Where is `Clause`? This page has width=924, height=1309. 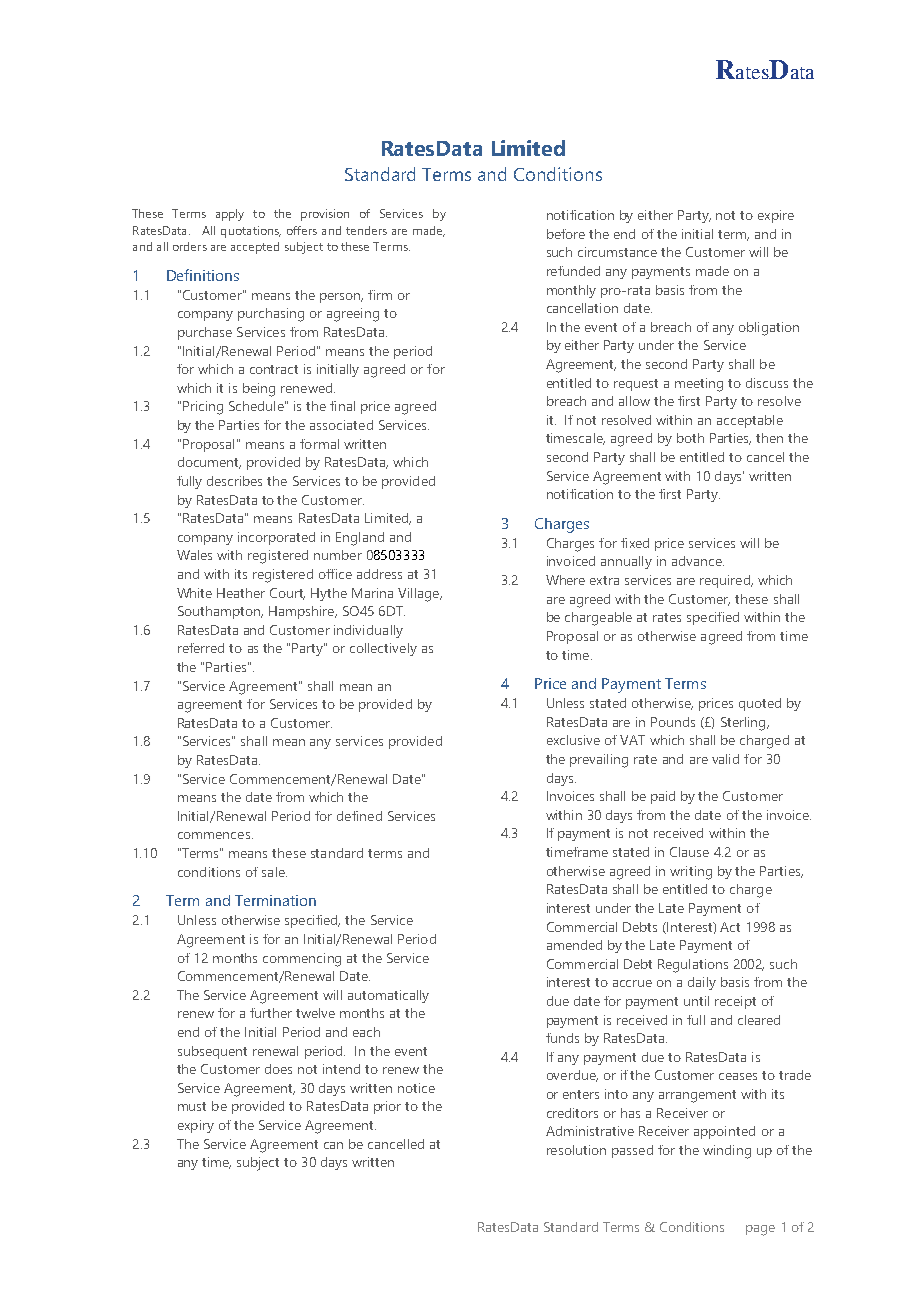 Clause is located at coordinates (689, 852).
